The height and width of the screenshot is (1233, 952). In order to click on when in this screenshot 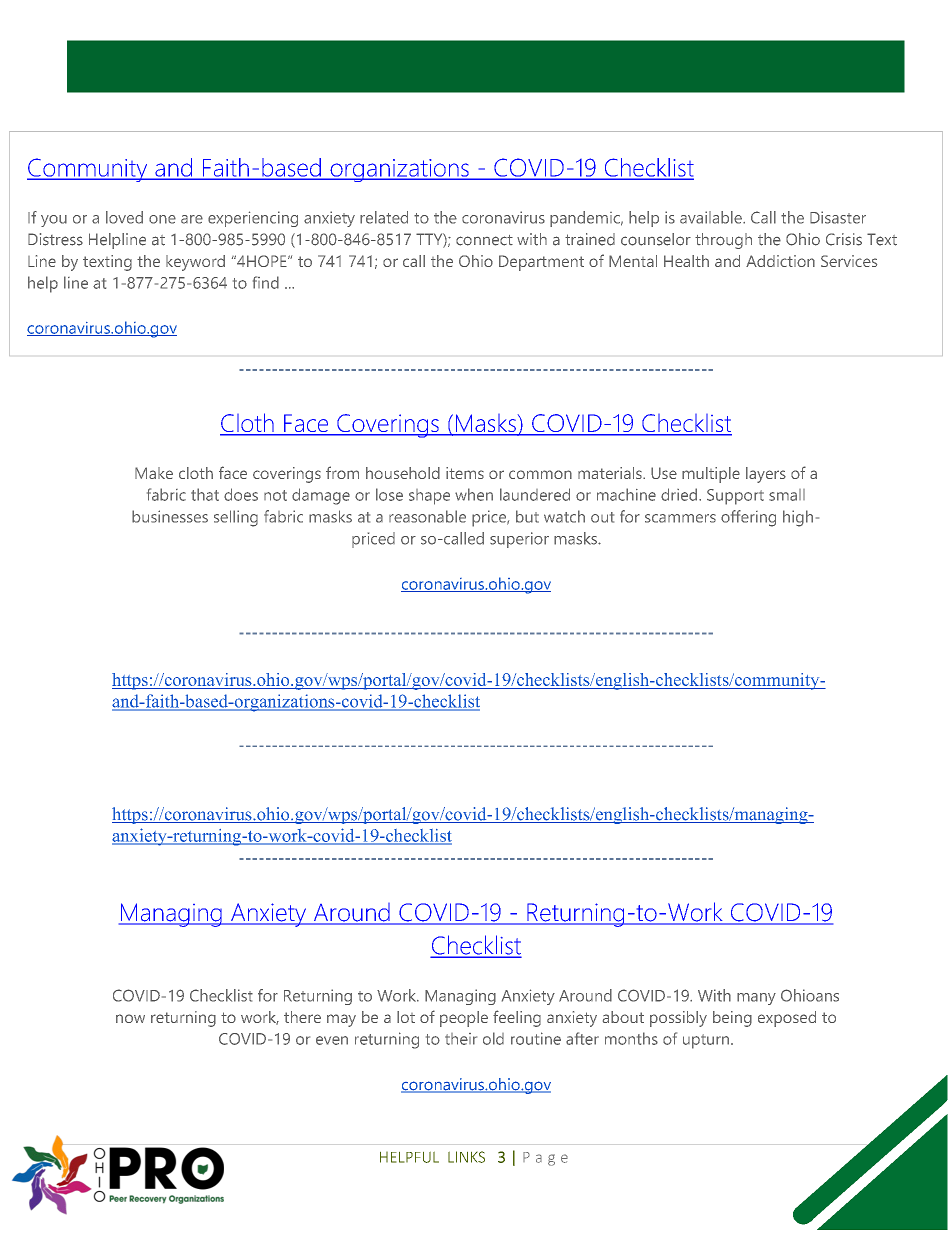, I will do `click(474, 494)`.
